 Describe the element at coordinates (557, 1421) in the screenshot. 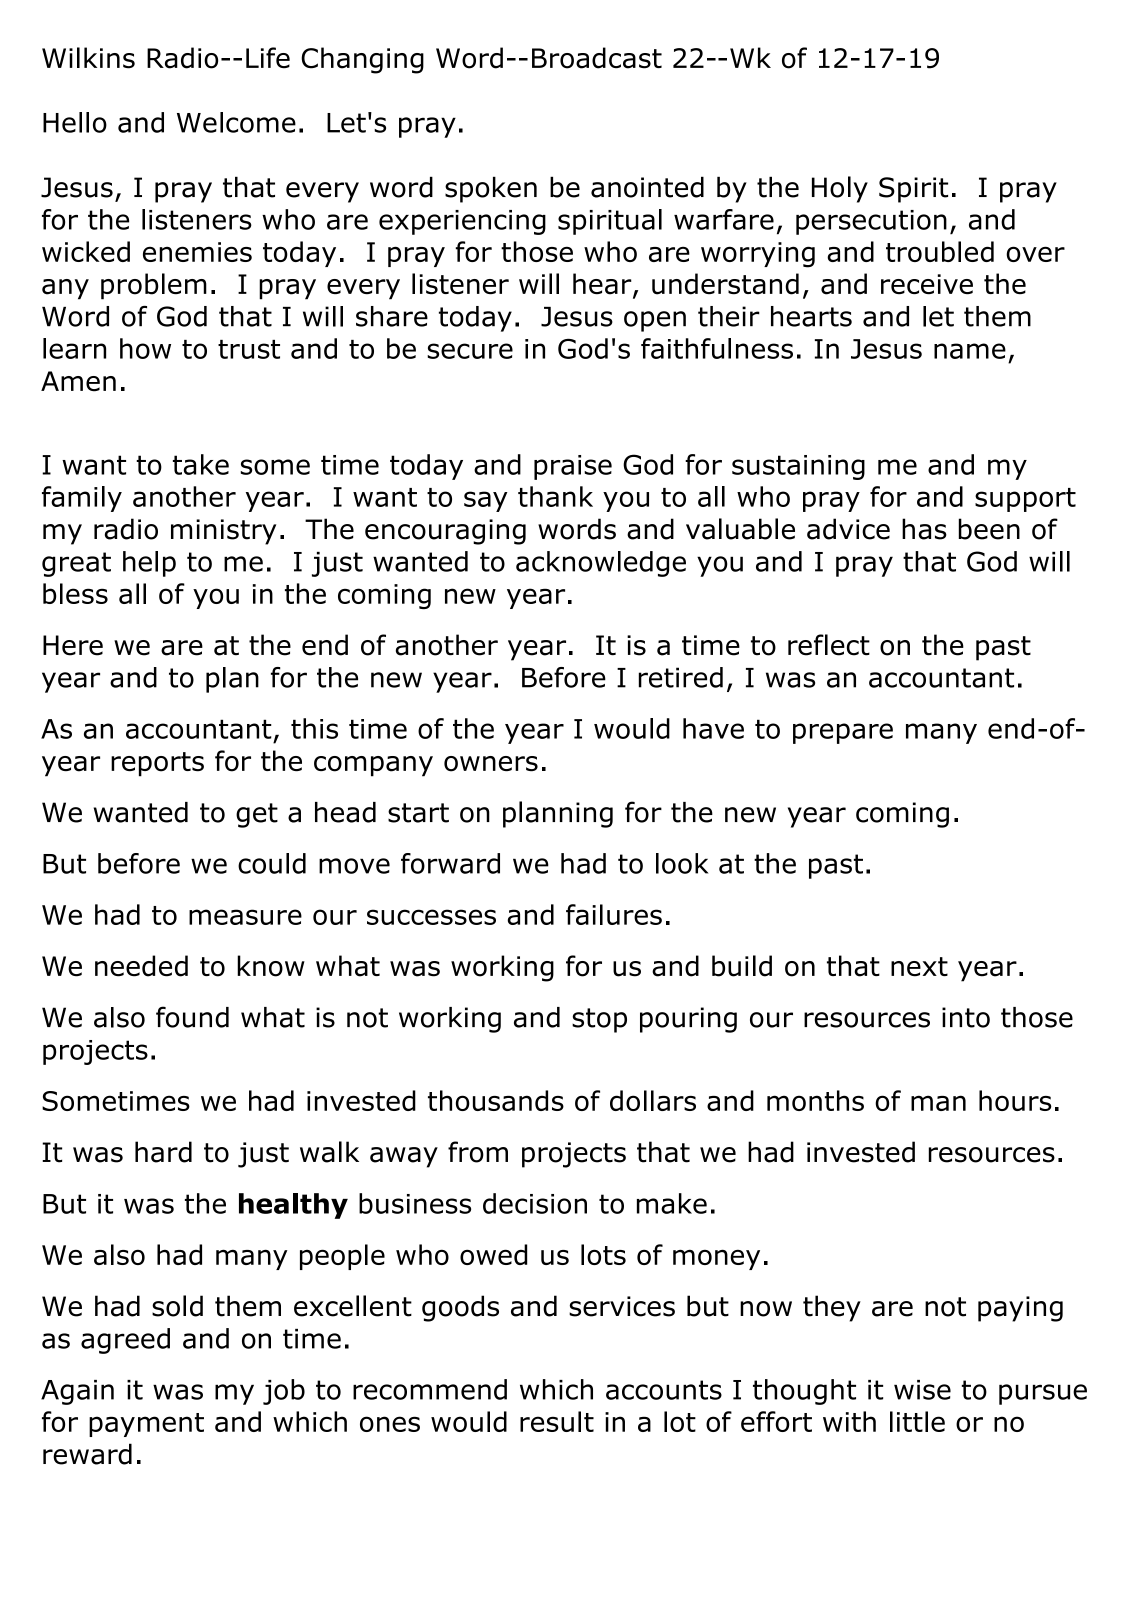

I see `result` at that location.
